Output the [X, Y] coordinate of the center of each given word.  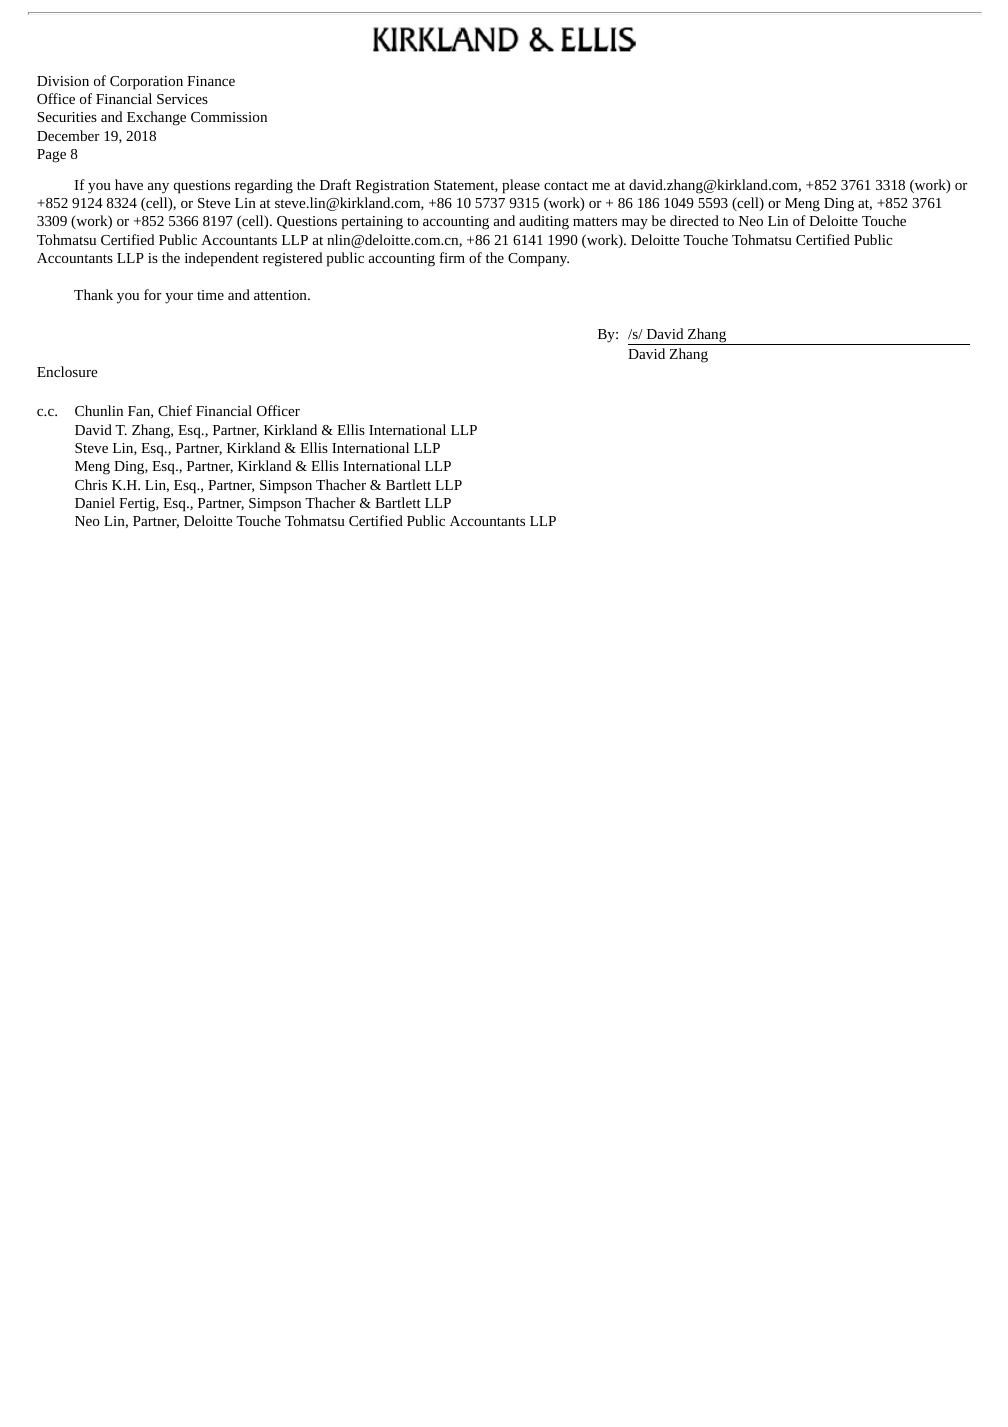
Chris [91, 484]
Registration [392, 187]
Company [538, 260]
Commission [229, 117]
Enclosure [67, 371]
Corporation [146, 83]
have [129, 184]
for [152, 294]
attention [281, 295]
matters [595, 221]
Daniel [95, 502]
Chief [175, 410]
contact [566, 185]
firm [452, 257]
